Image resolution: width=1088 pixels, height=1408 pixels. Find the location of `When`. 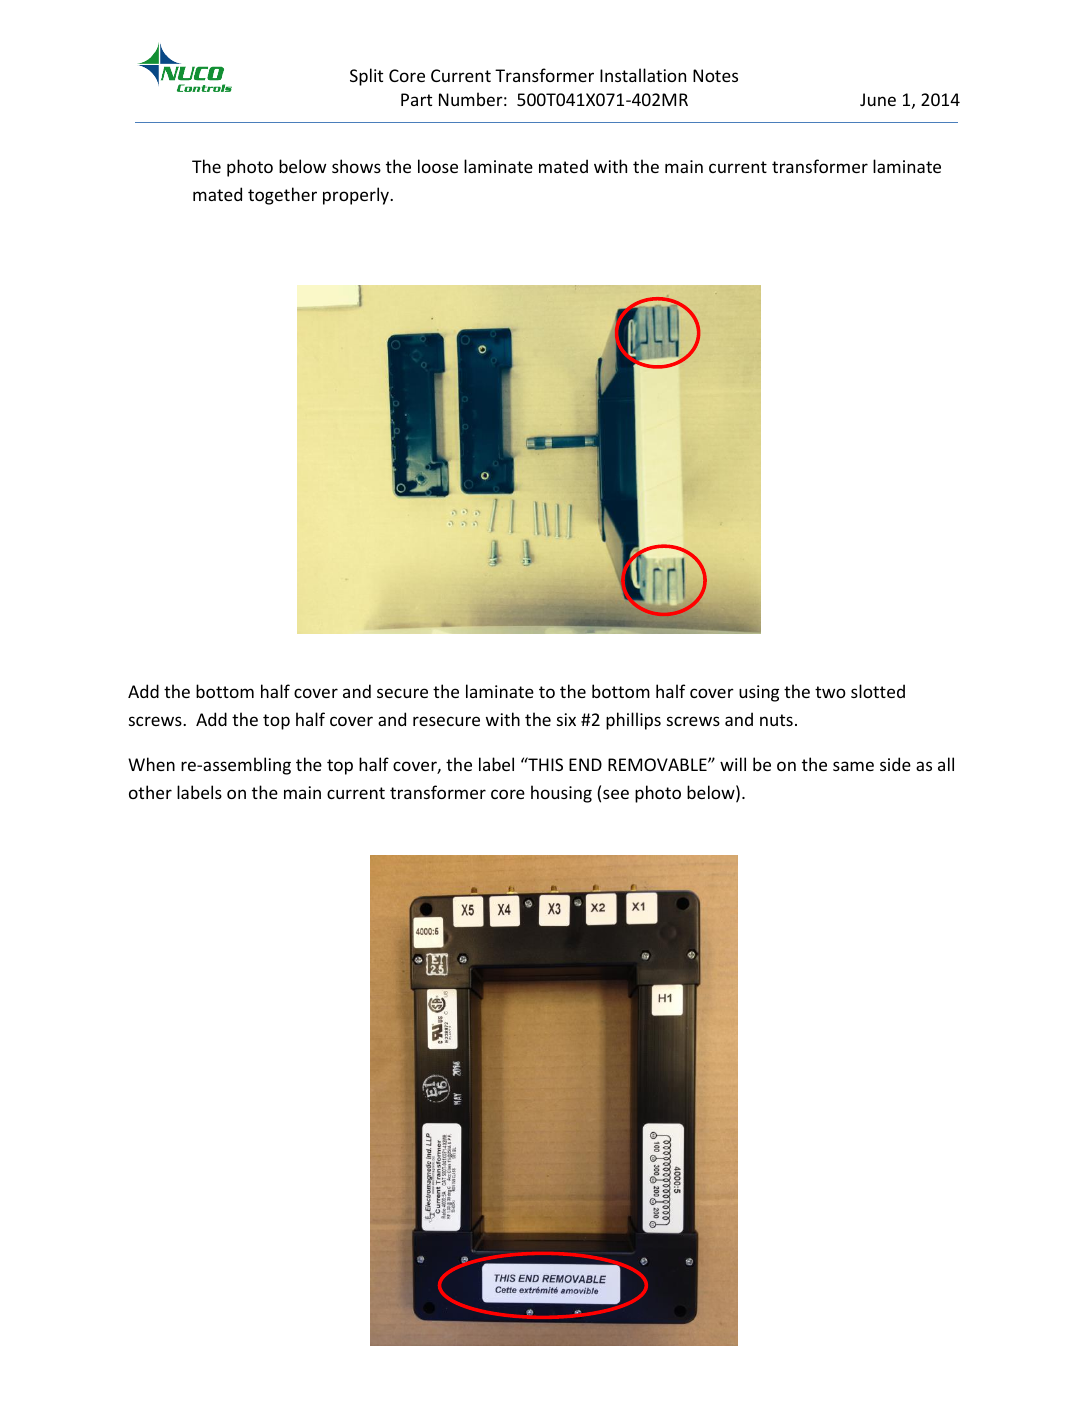

When is located at coordinates (151, 764).
